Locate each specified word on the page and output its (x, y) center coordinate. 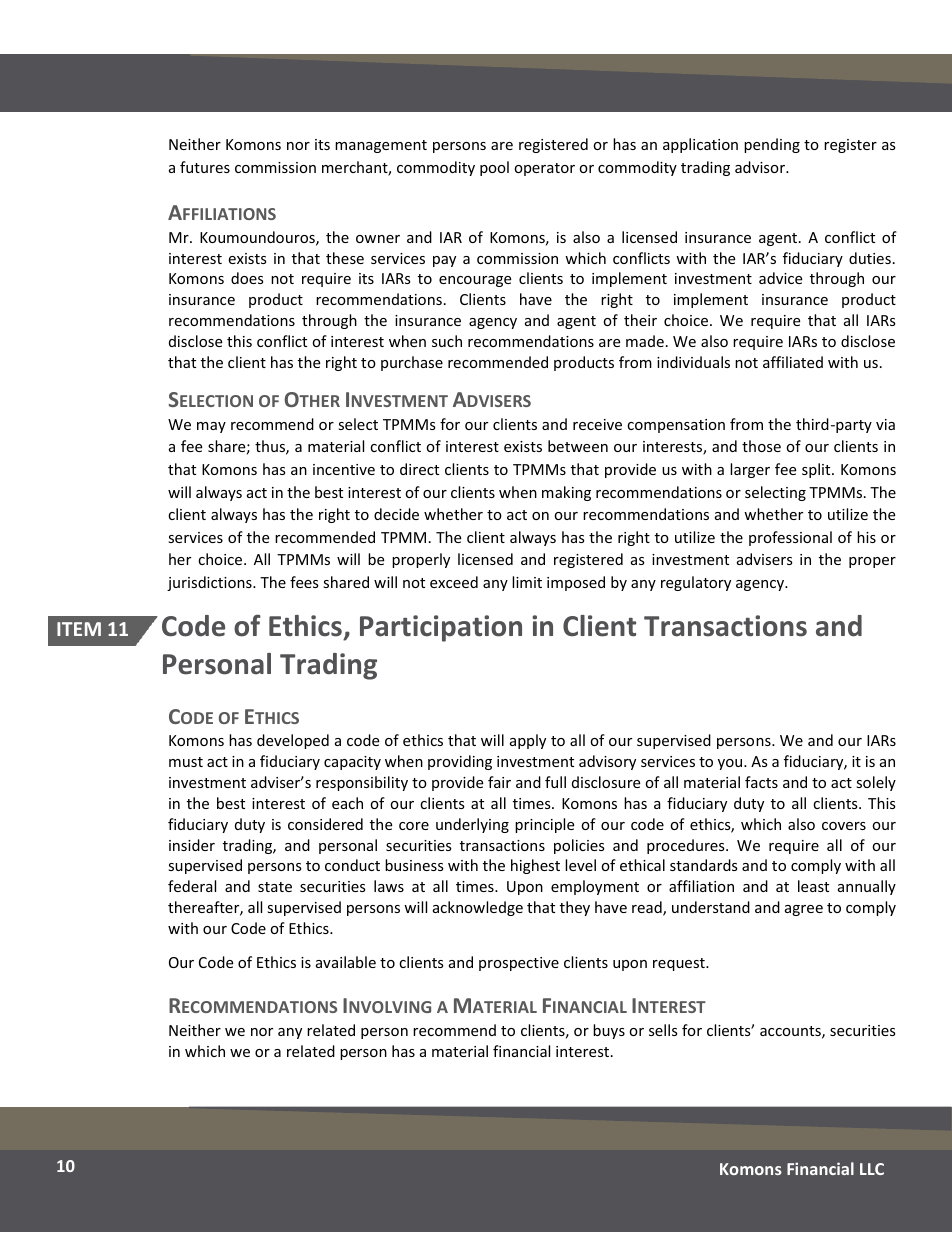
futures (205, 167)
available (346, 962)
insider (192, 845)
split (817, 470)
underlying (472, 825)
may (211, 427)
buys (609, 1031)
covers (844, 826)
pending (772, 145)
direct (419, 469)
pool (494, 168)
